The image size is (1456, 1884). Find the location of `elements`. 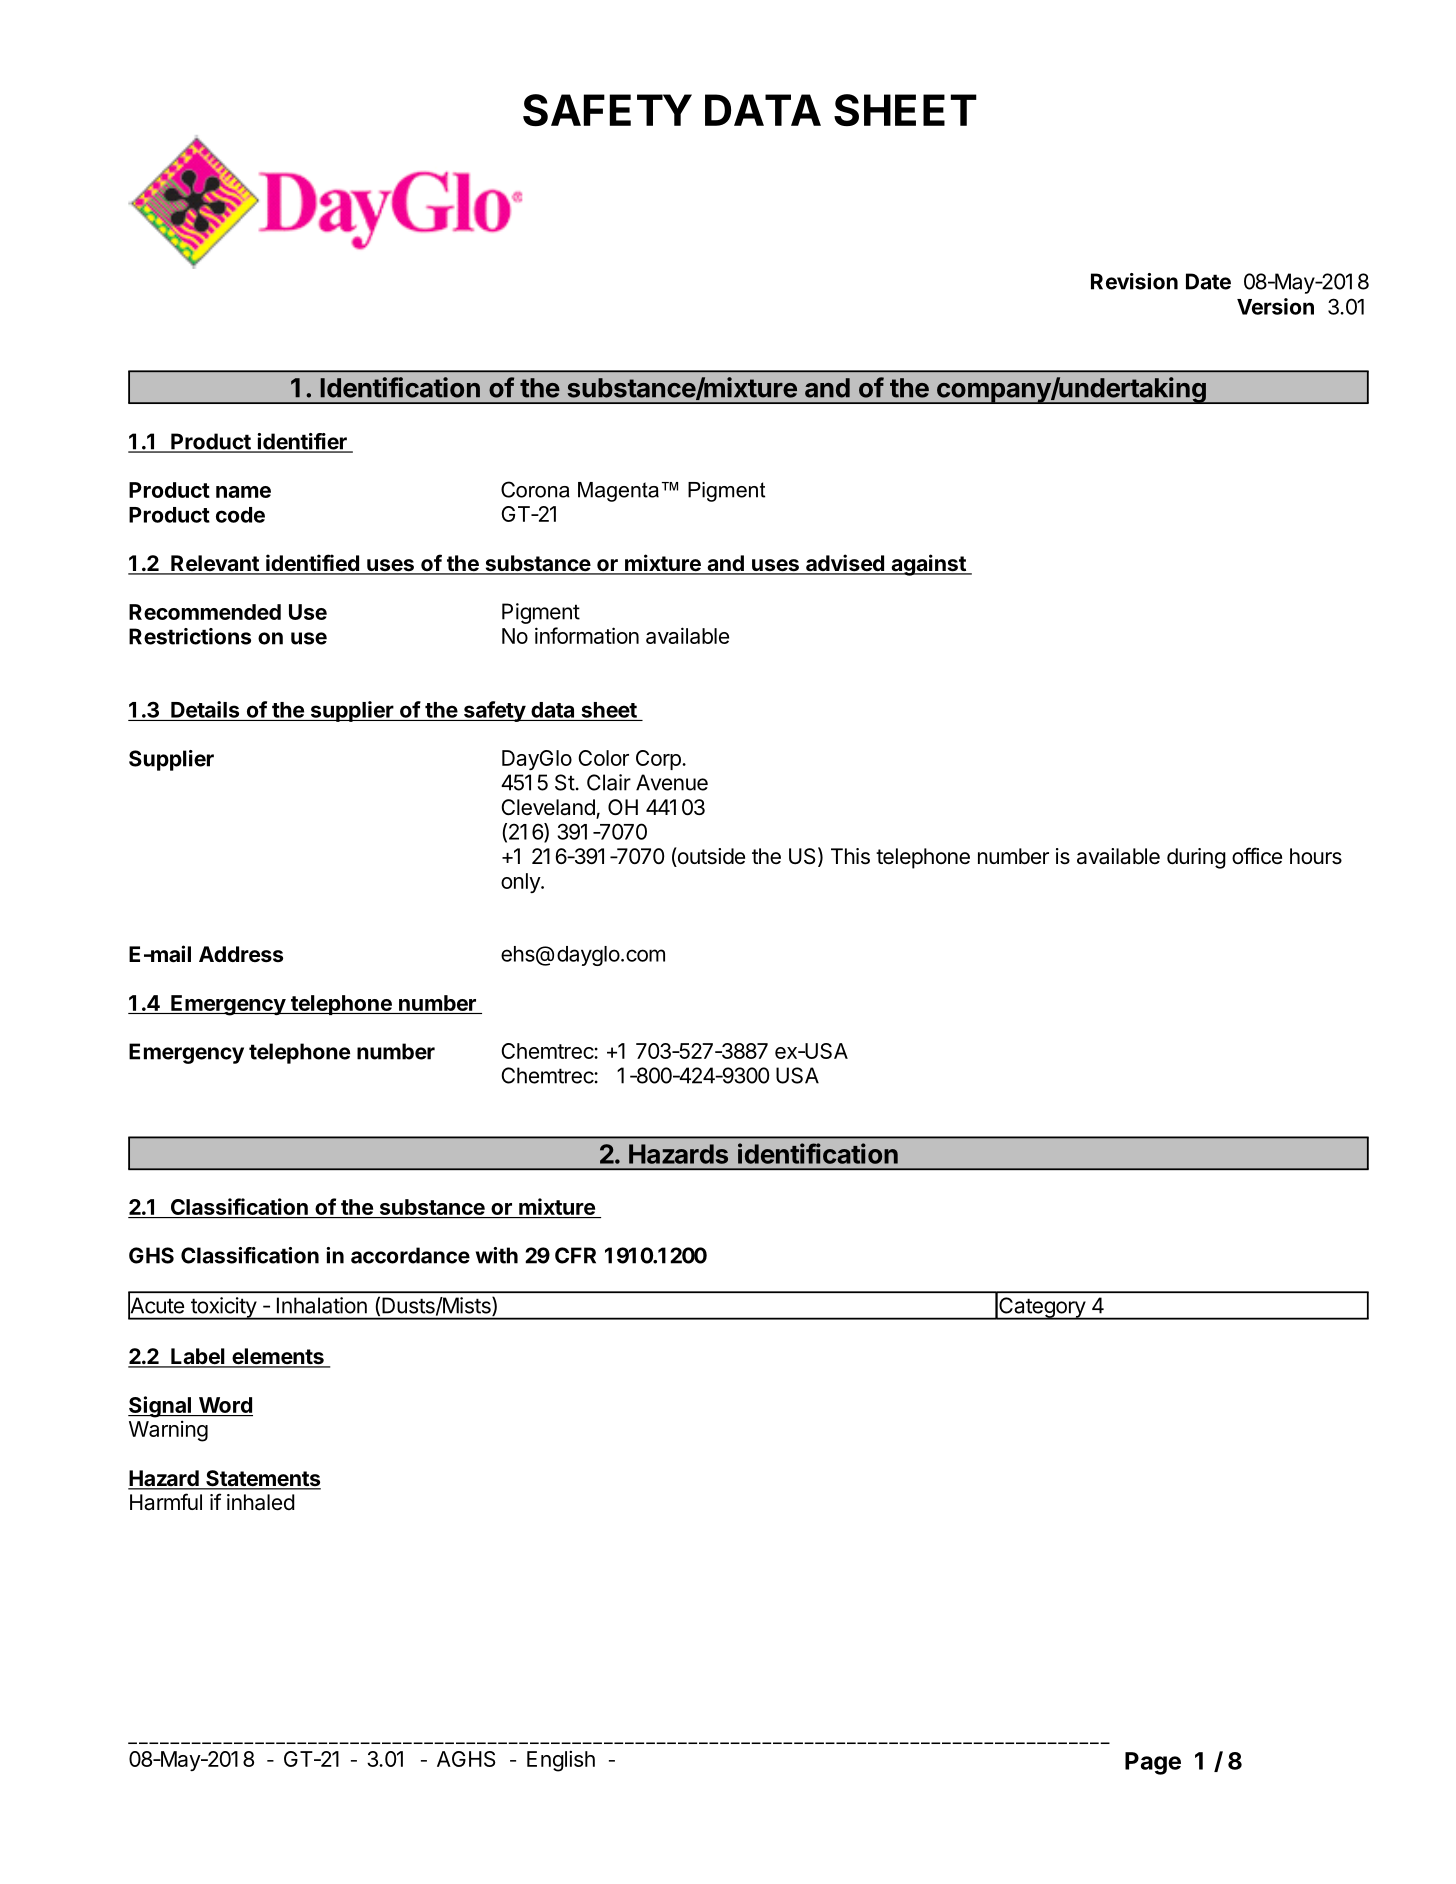

elements is located at coordinates (278, 1357).
